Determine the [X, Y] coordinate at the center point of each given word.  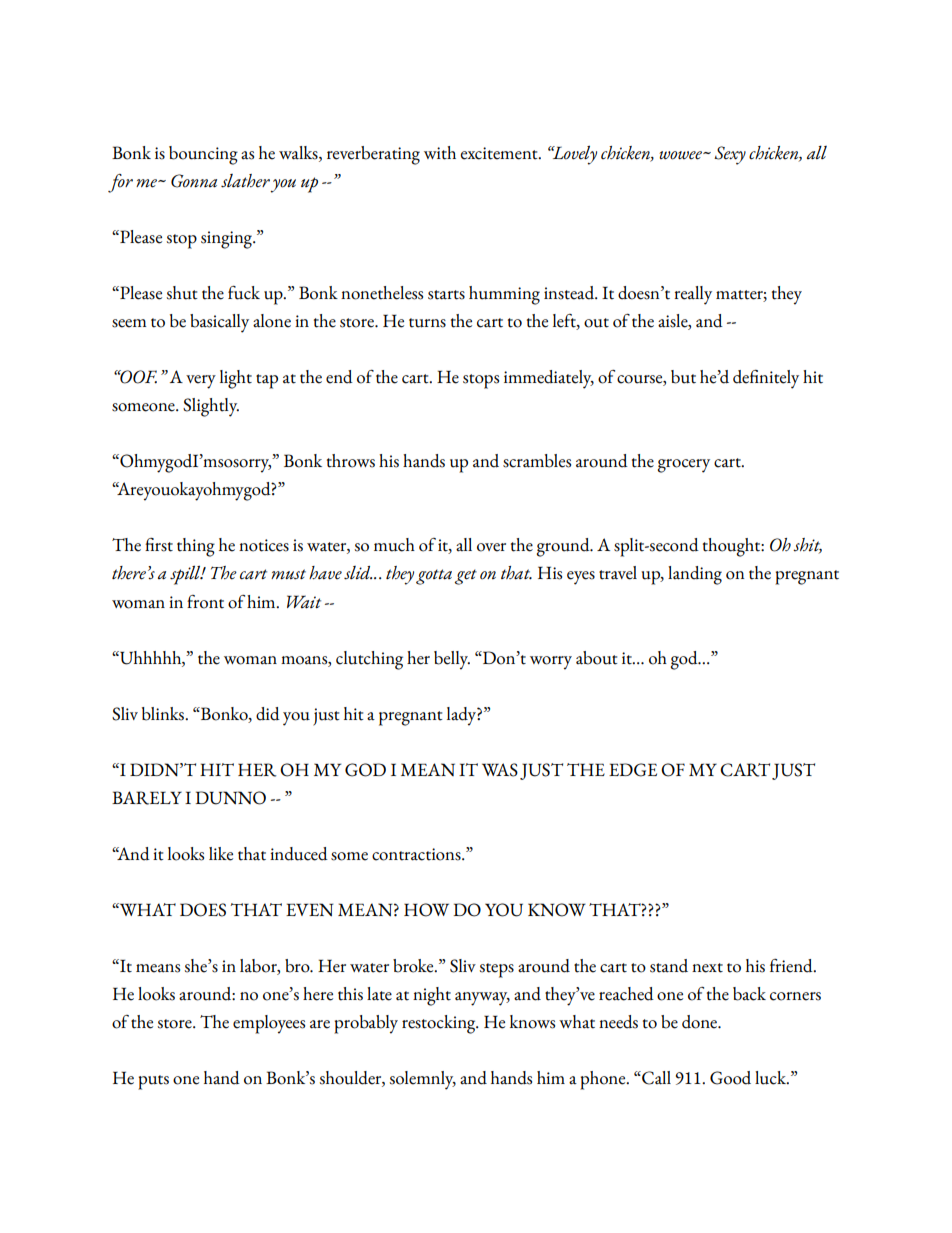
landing [695, 575]
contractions [417, 854]
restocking [440, 1024]
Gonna [194, 181]
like [221, 854]
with [440, 153]
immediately [549, 379]
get [465, 577]
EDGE [633, 770]
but [683, 377]
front [205, 602]
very [201, 382]
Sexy [730, 155]
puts [153, 1082]
